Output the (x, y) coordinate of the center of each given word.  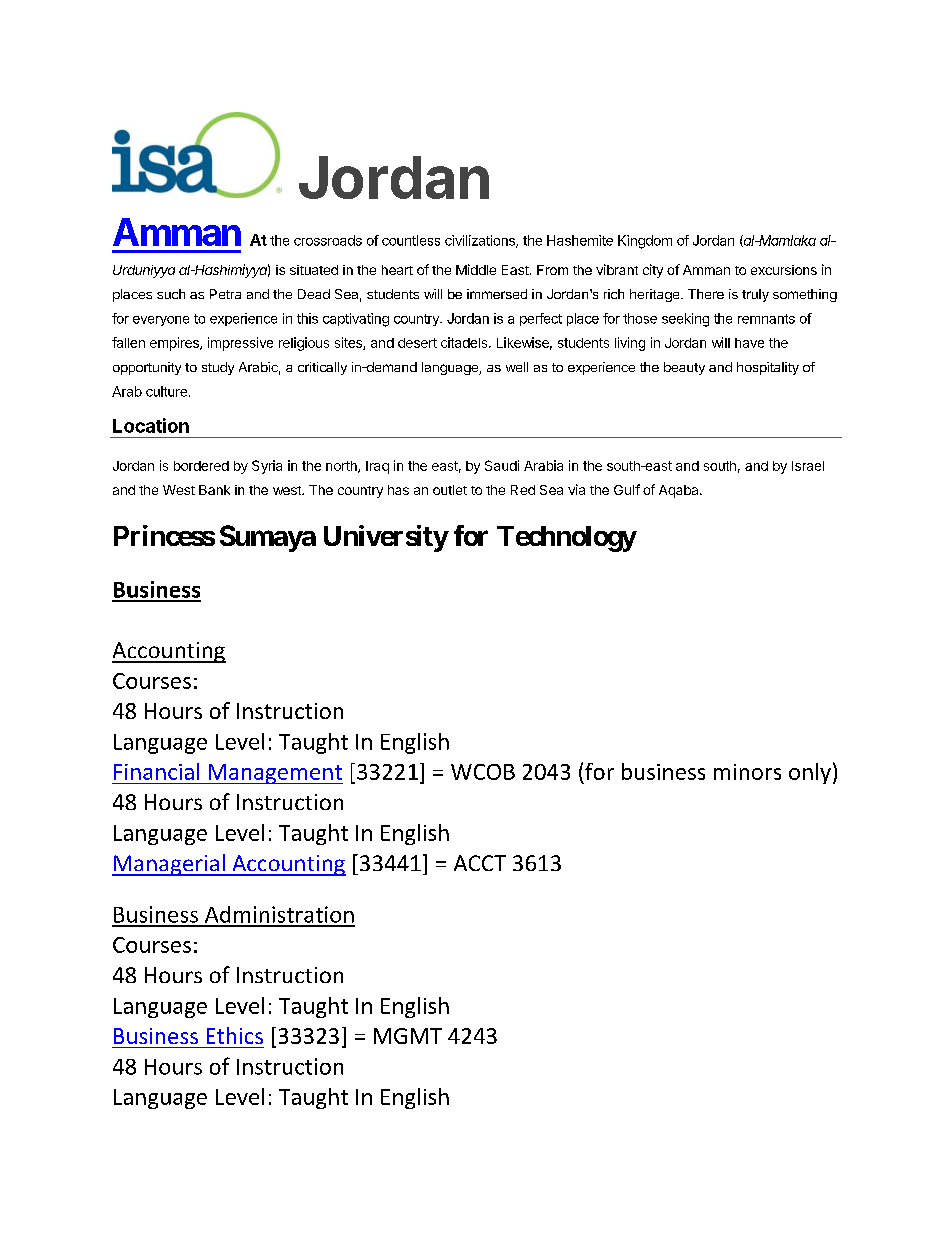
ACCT (480, 863)
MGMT (408, 1036)
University (386, 538)
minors (747, 772)
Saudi (502, 465)
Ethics (235, 1035)
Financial (156, 771)
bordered (201, 466)
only (810, 773)
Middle (476, 269)
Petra (225, 294)
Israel (808, 466)
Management (274, 774)
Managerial (169, 865)
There (706, 294)
